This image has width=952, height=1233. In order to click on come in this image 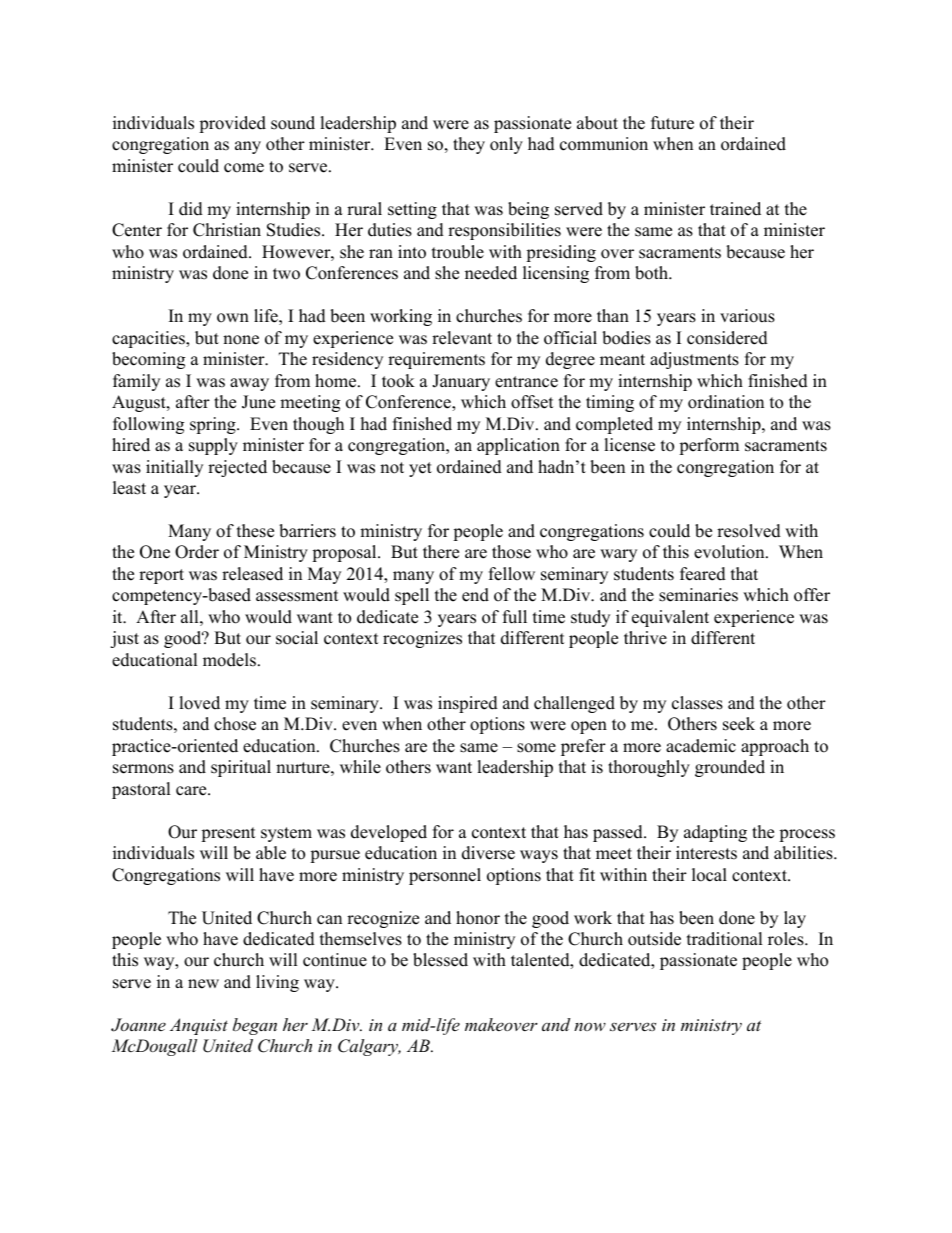, I will do `click(244, 168)`.
